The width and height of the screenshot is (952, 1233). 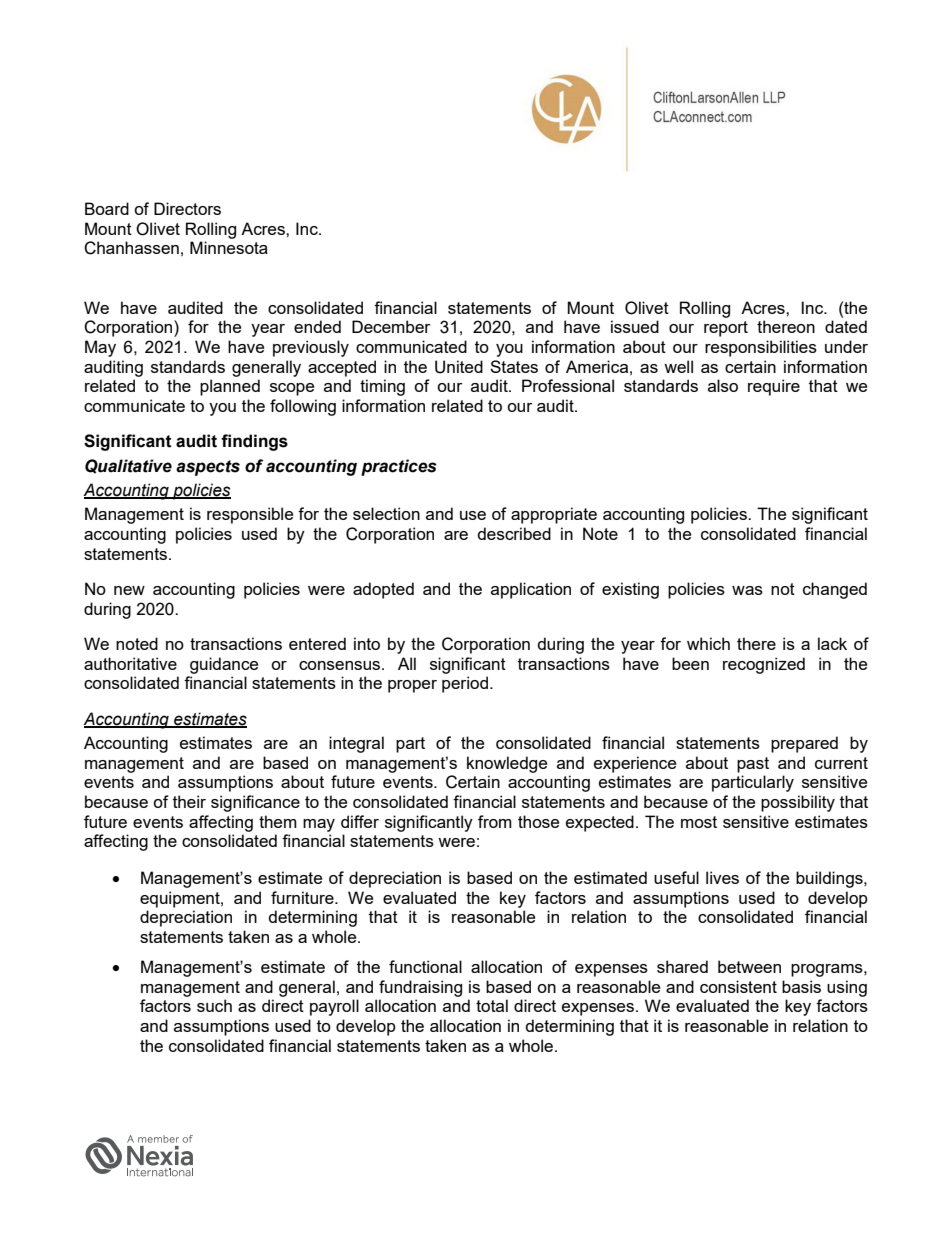 I want to click on most, so click(x=699, y=822).
